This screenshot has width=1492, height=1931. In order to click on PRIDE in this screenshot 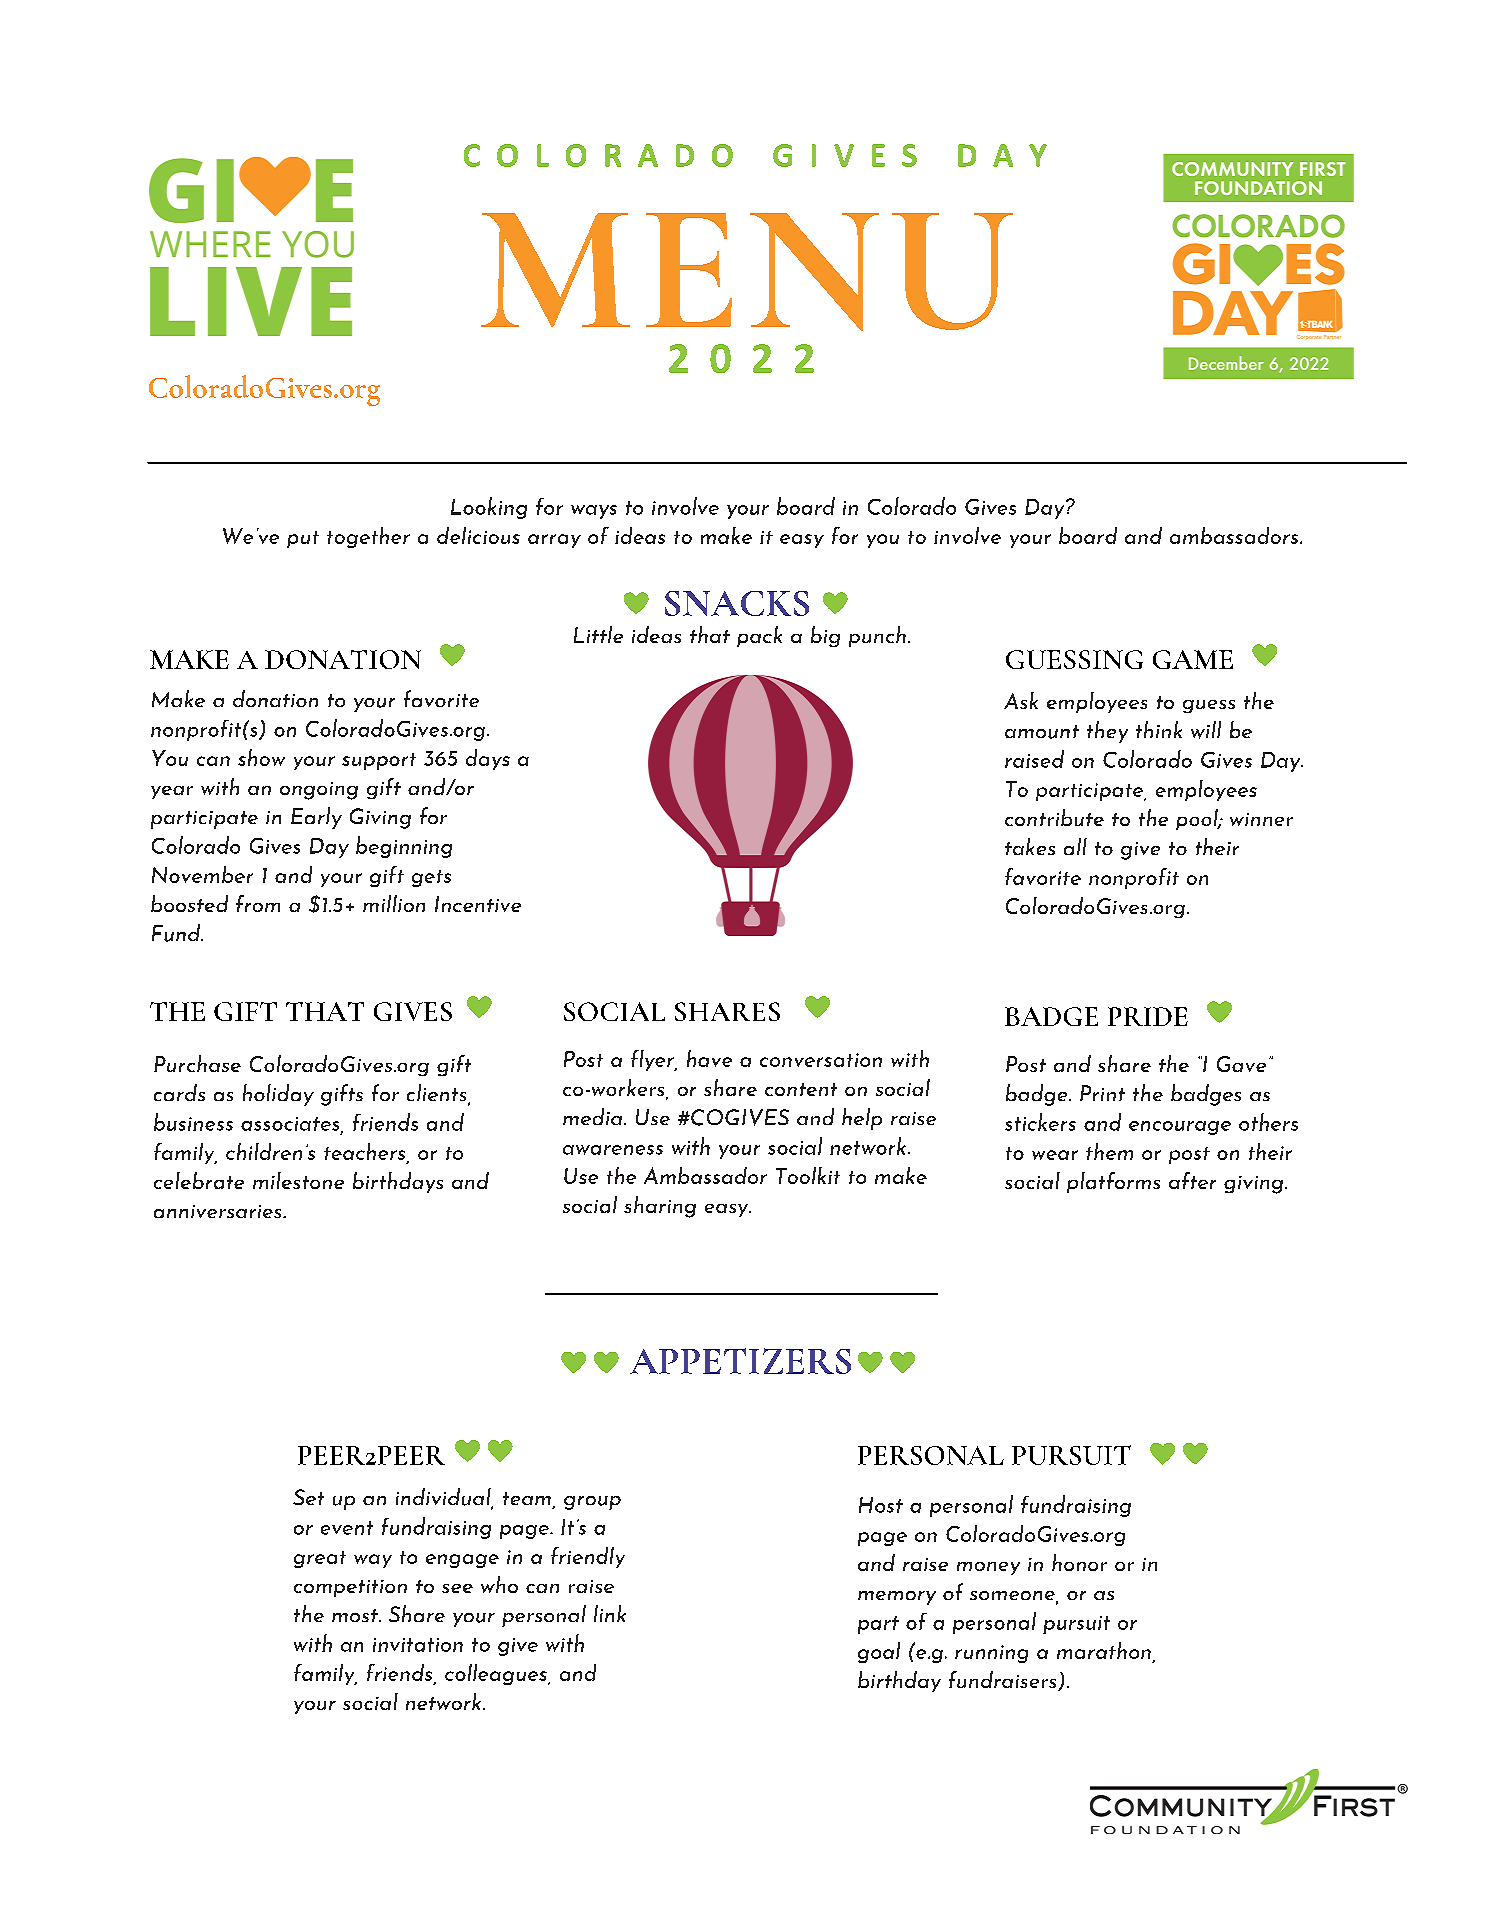, I will do `click(1148, 1016)`.
